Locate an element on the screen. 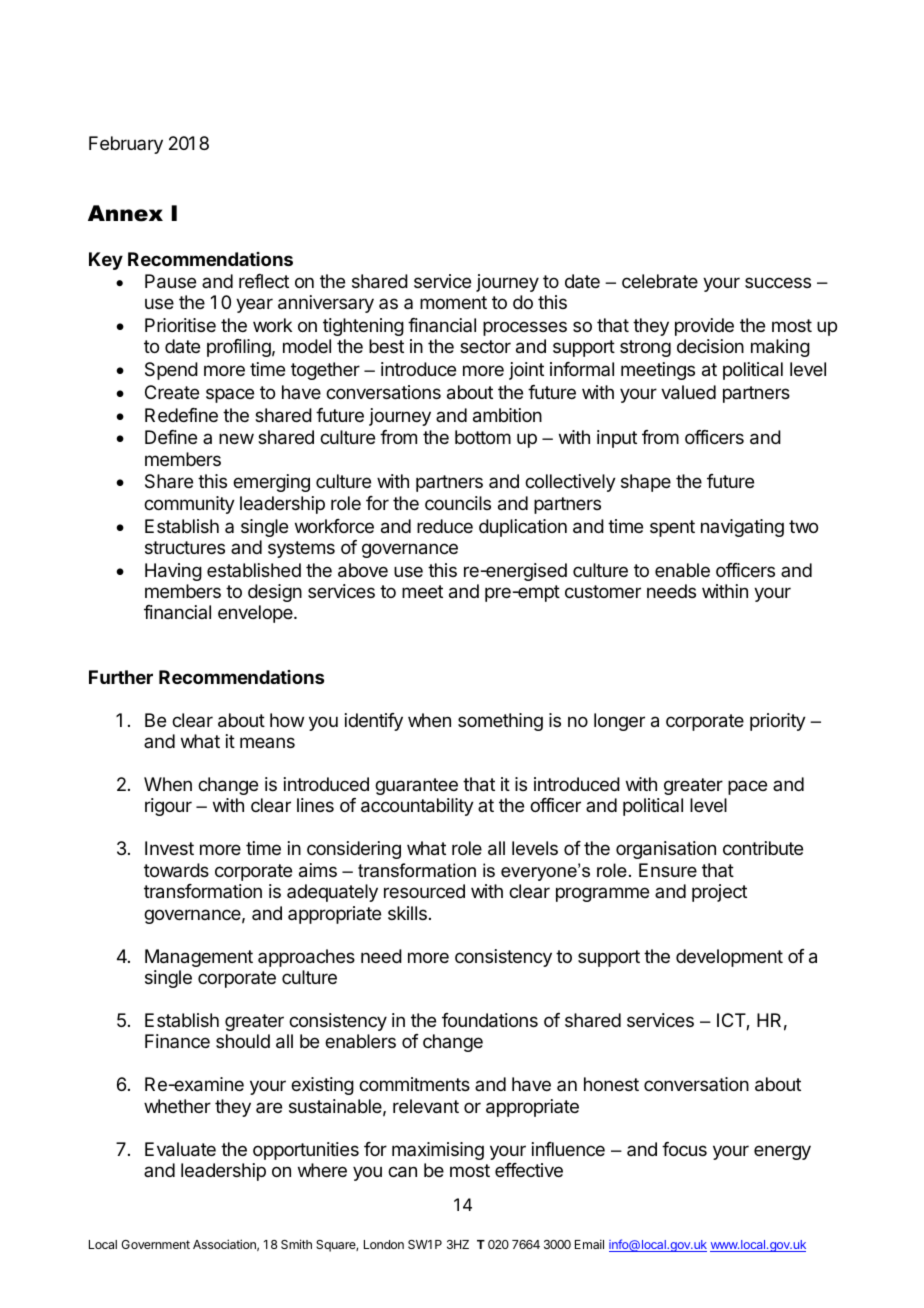 Image resolution: width=924 pixels, height=1308 pixels. February is located at coordinates (126, 145).
